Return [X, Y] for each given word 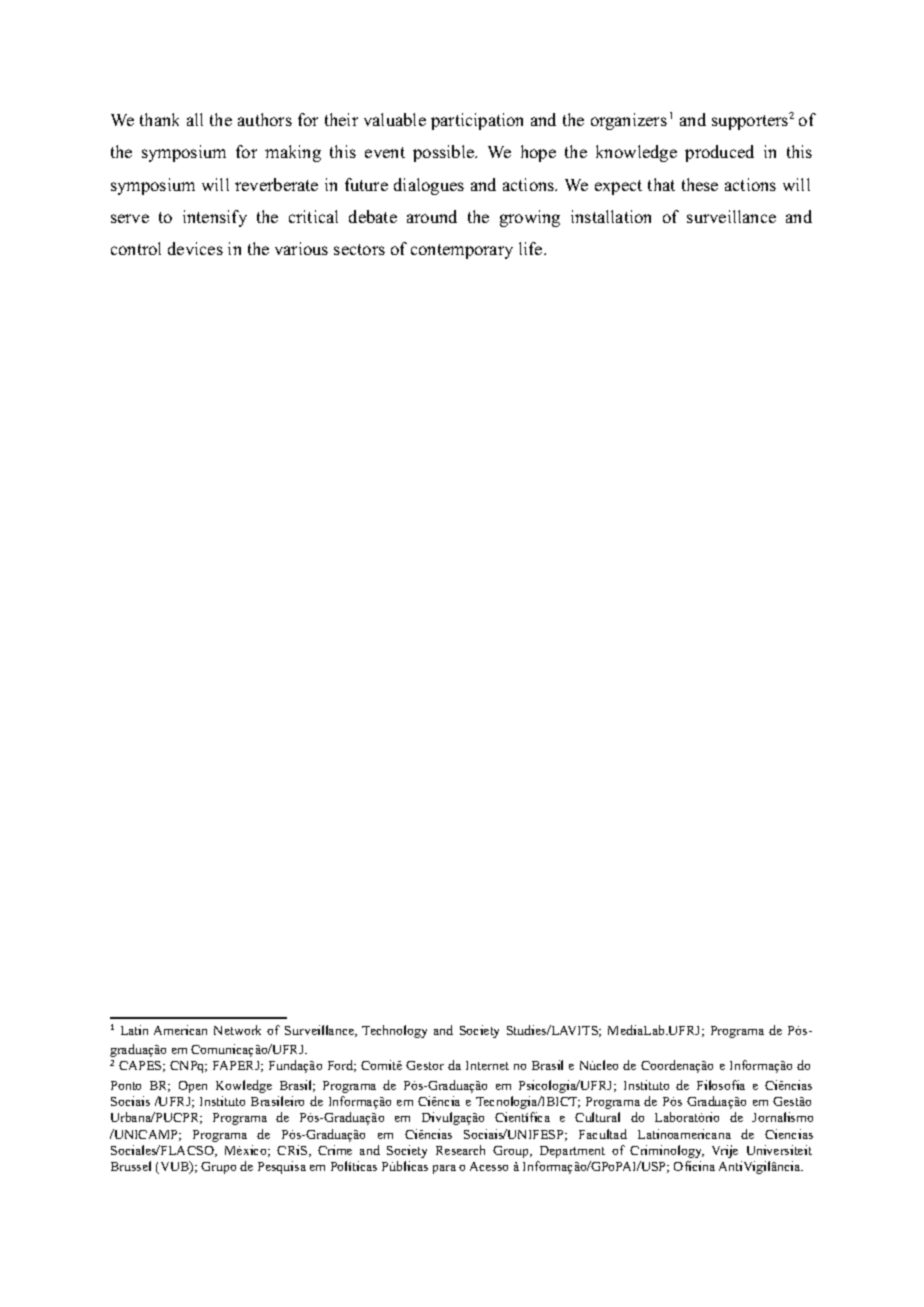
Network [237, 1030]
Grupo [218, 1168]
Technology [394, 1031]
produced [719, 153]
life [532, 248]
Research [460, 1150]
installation [611, 216]
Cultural [597, 1117]
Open [193, 1087]
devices [195, 248]
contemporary [462, 251]
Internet [487, 1065]
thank [159, 119]
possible [445, 153]
